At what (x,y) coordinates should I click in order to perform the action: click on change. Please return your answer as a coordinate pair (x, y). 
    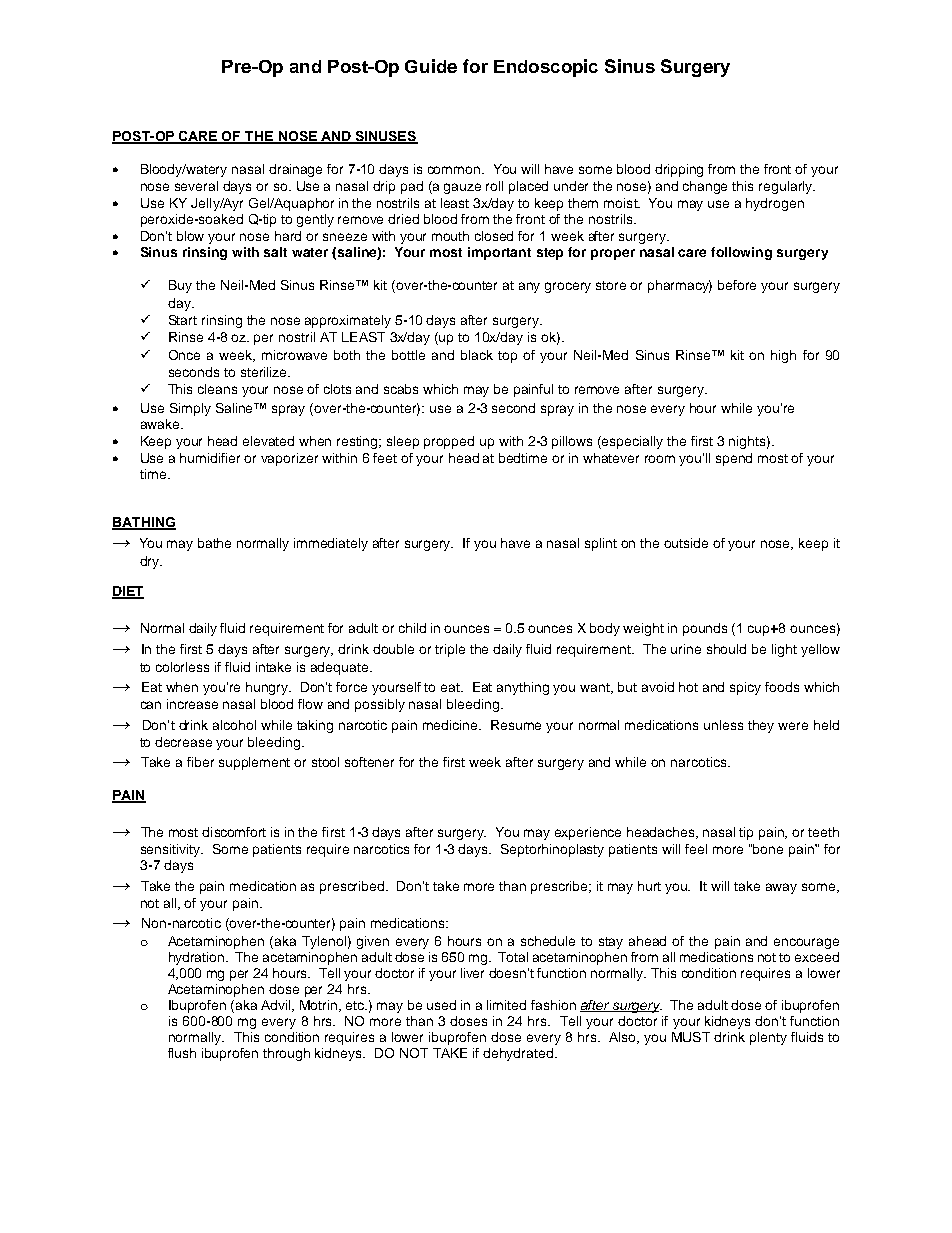
    Looking at the image, I should click on (705, 187).
